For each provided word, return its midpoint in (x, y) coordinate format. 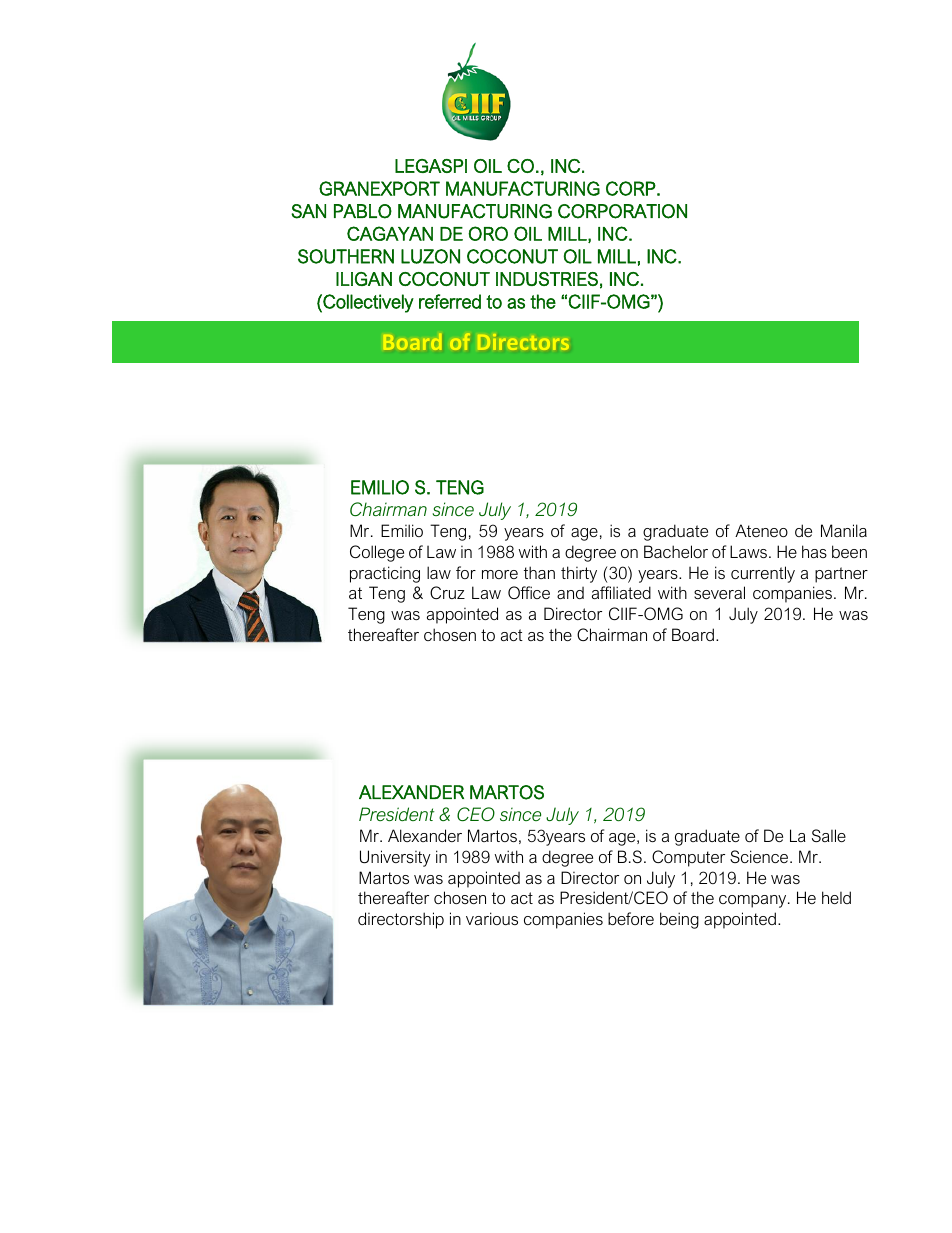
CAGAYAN (390, 233)
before (631, 918)
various (492, 918)
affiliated (621, 592)
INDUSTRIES (547, 279)
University (395, 858)
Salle (829, 835)
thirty (579, 574)
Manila (844, 530)
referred (450, 301)
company (754, 901)
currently (763, 574)
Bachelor (676, 551)
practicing (385, 574)
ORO (488, 233)
